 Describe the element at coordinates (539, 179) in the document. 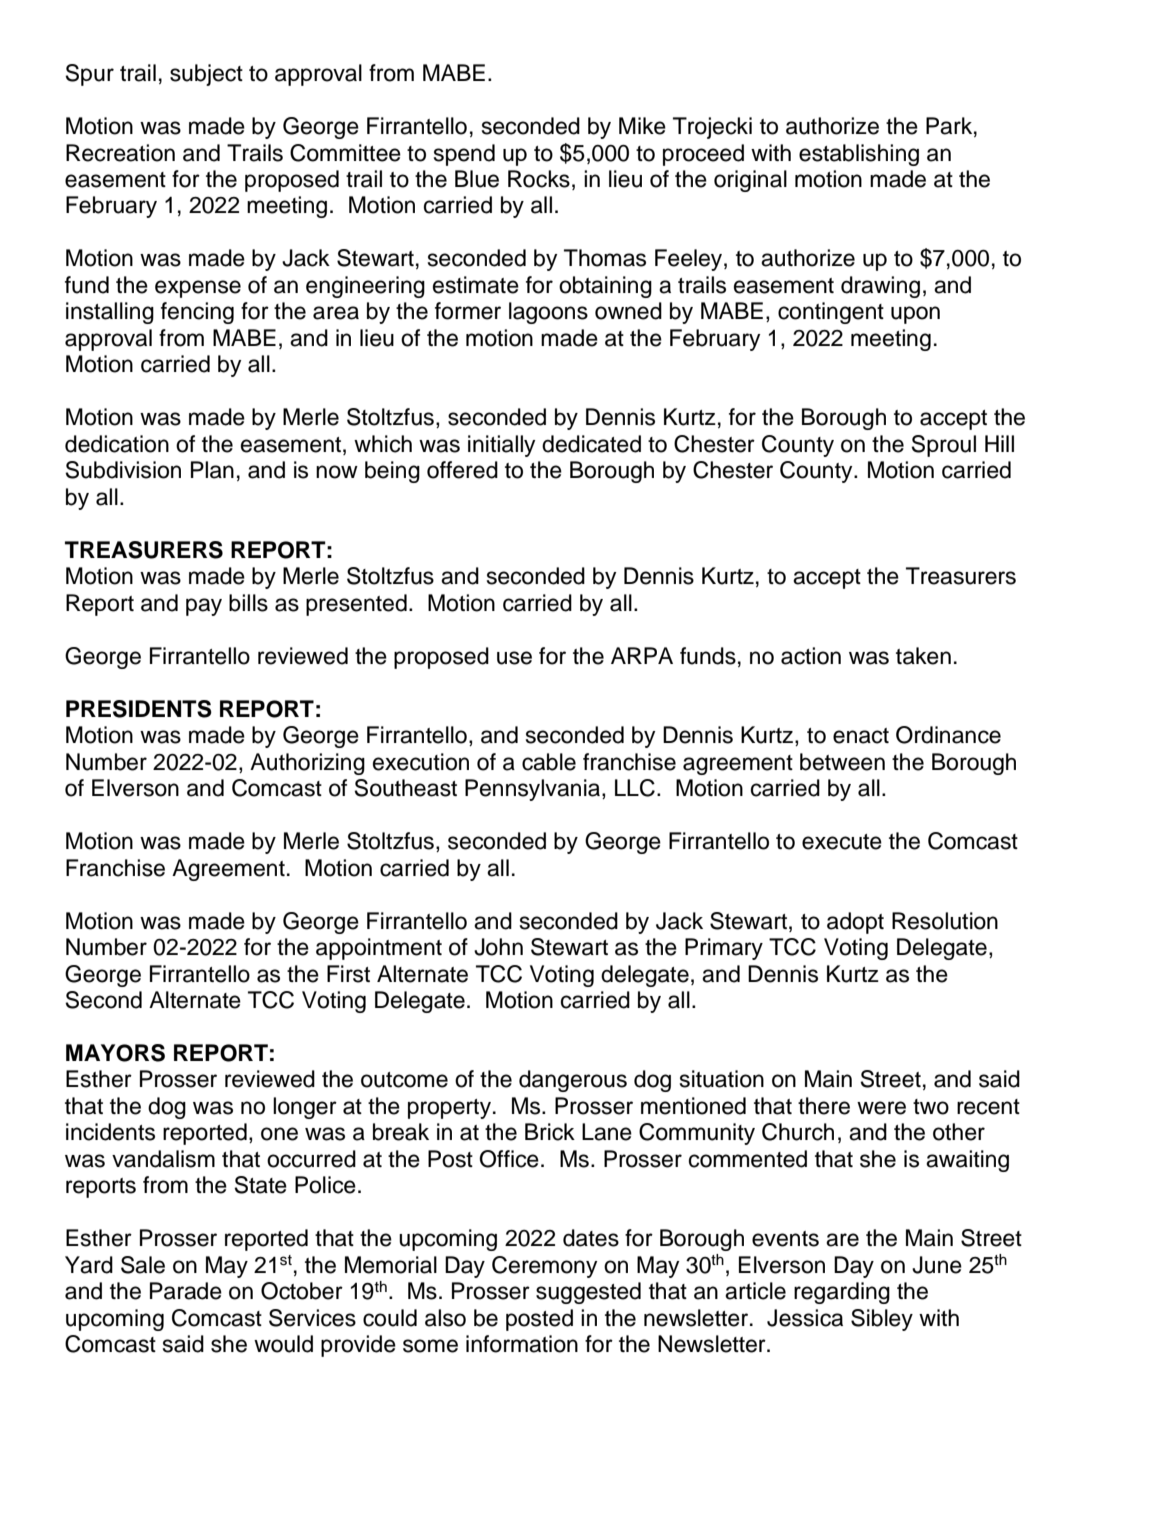

I see `Rocks` at that location.
